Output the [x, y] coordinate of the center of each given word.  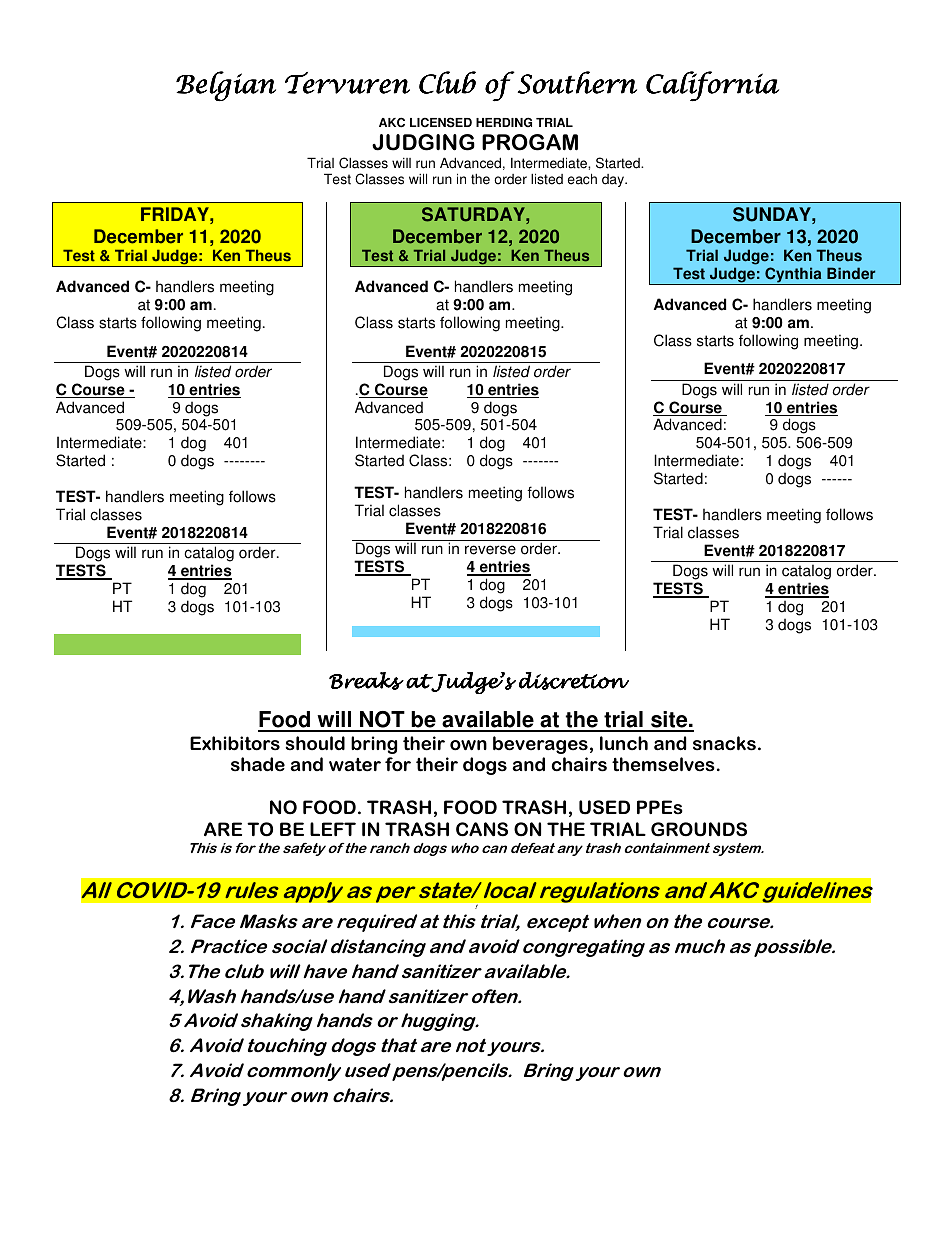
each [582, 179]
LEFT [333, 829]
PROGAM [530, 142]
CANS [482, 829]
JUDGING [423, 142]
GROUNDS [699, 829]
